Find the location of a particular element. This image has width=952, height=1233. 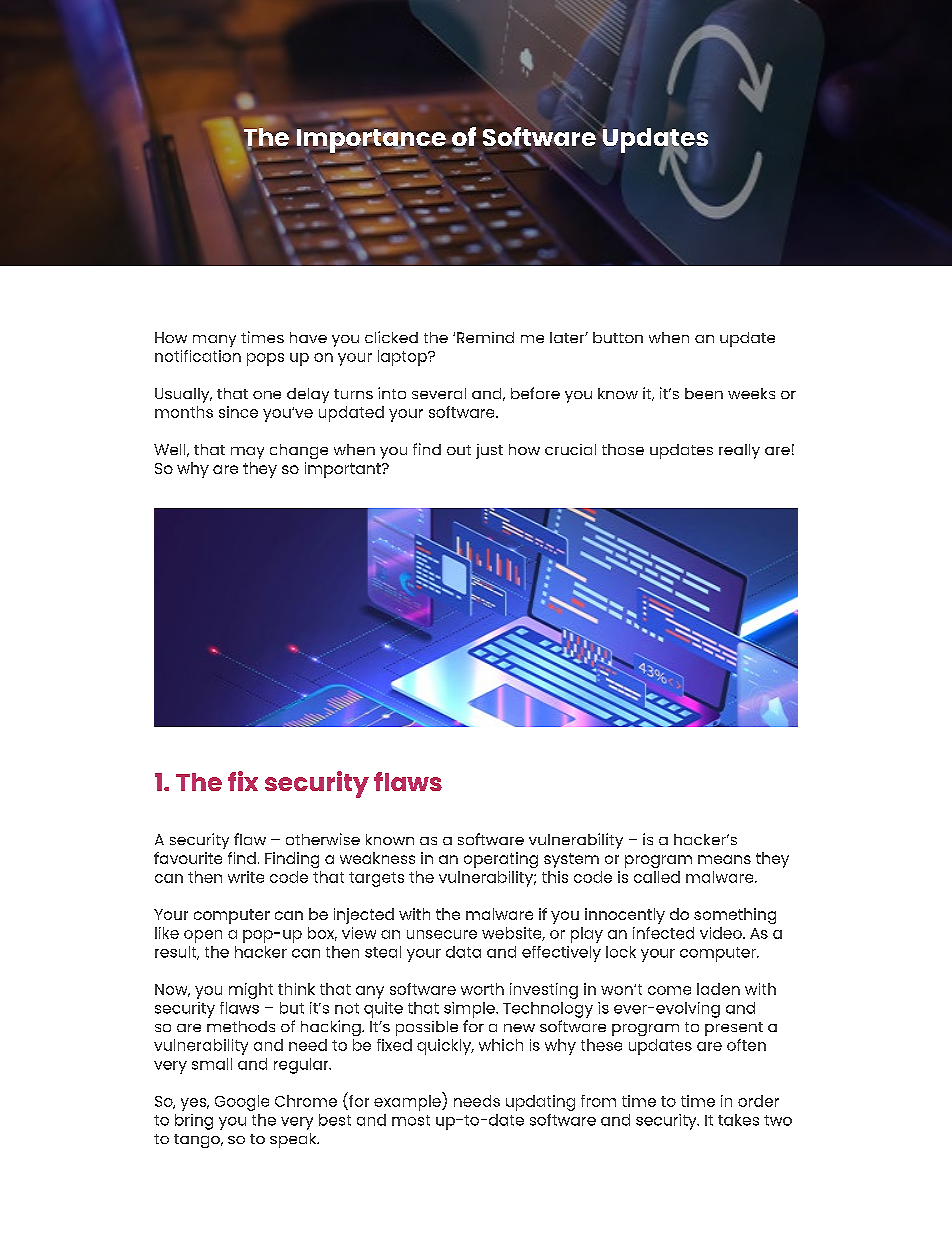

Importance is located at coordinates (371, 142).
